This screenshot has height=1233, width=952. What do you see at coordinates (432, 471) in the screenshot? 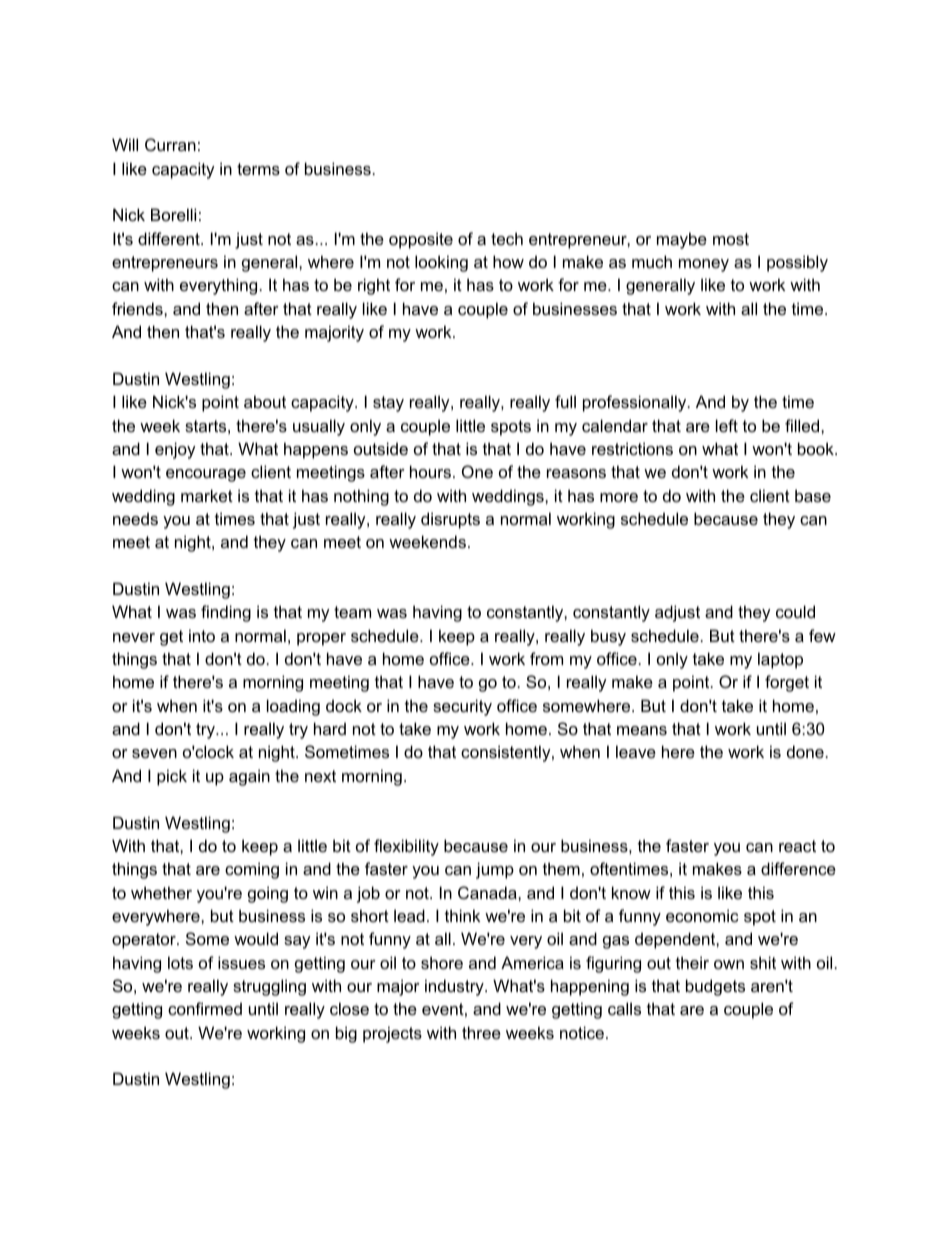
I see `hours` at bounding box center [432, 471].
